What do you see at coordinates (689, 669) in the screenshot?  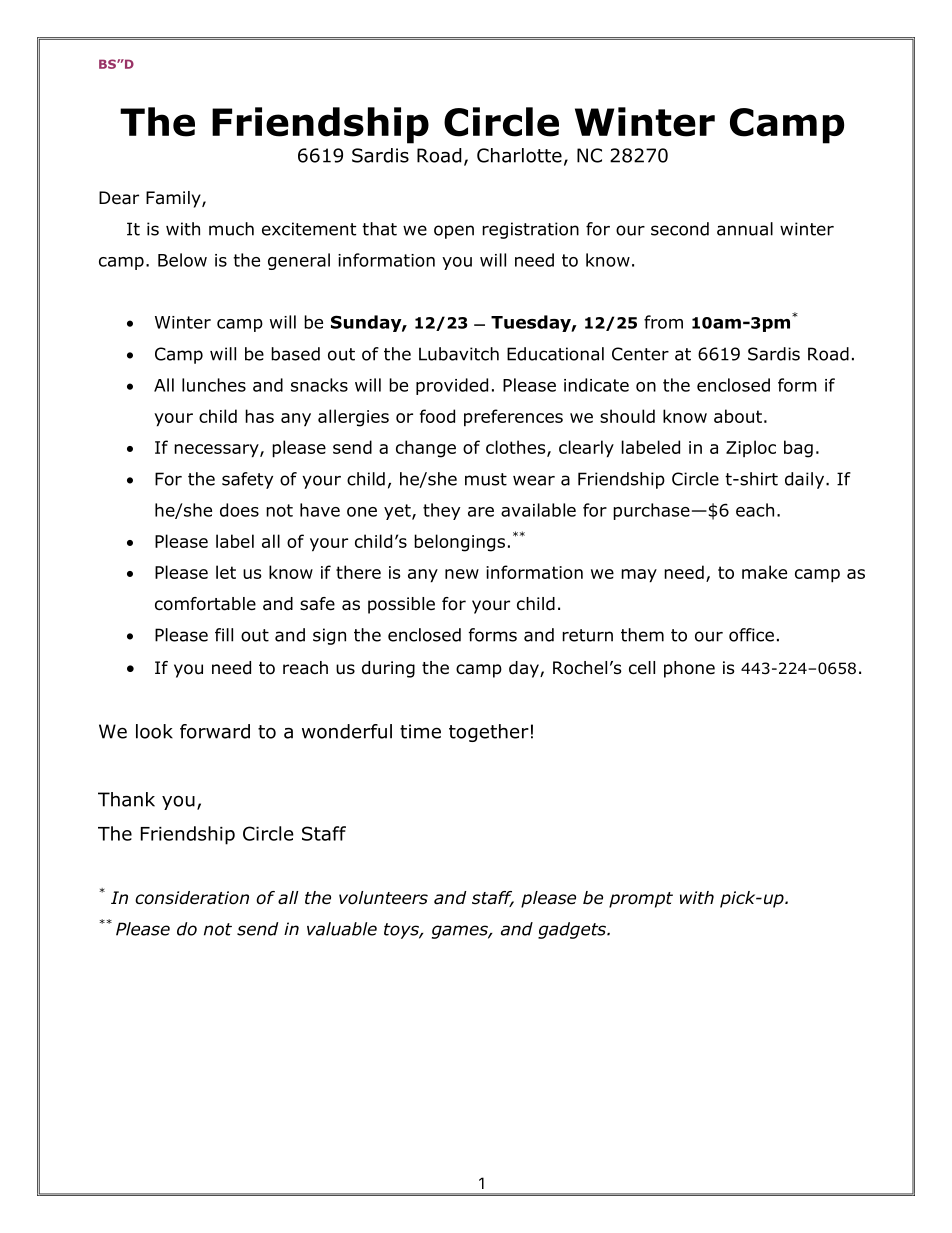 I see `phone` at bounding box center [689, 669].
